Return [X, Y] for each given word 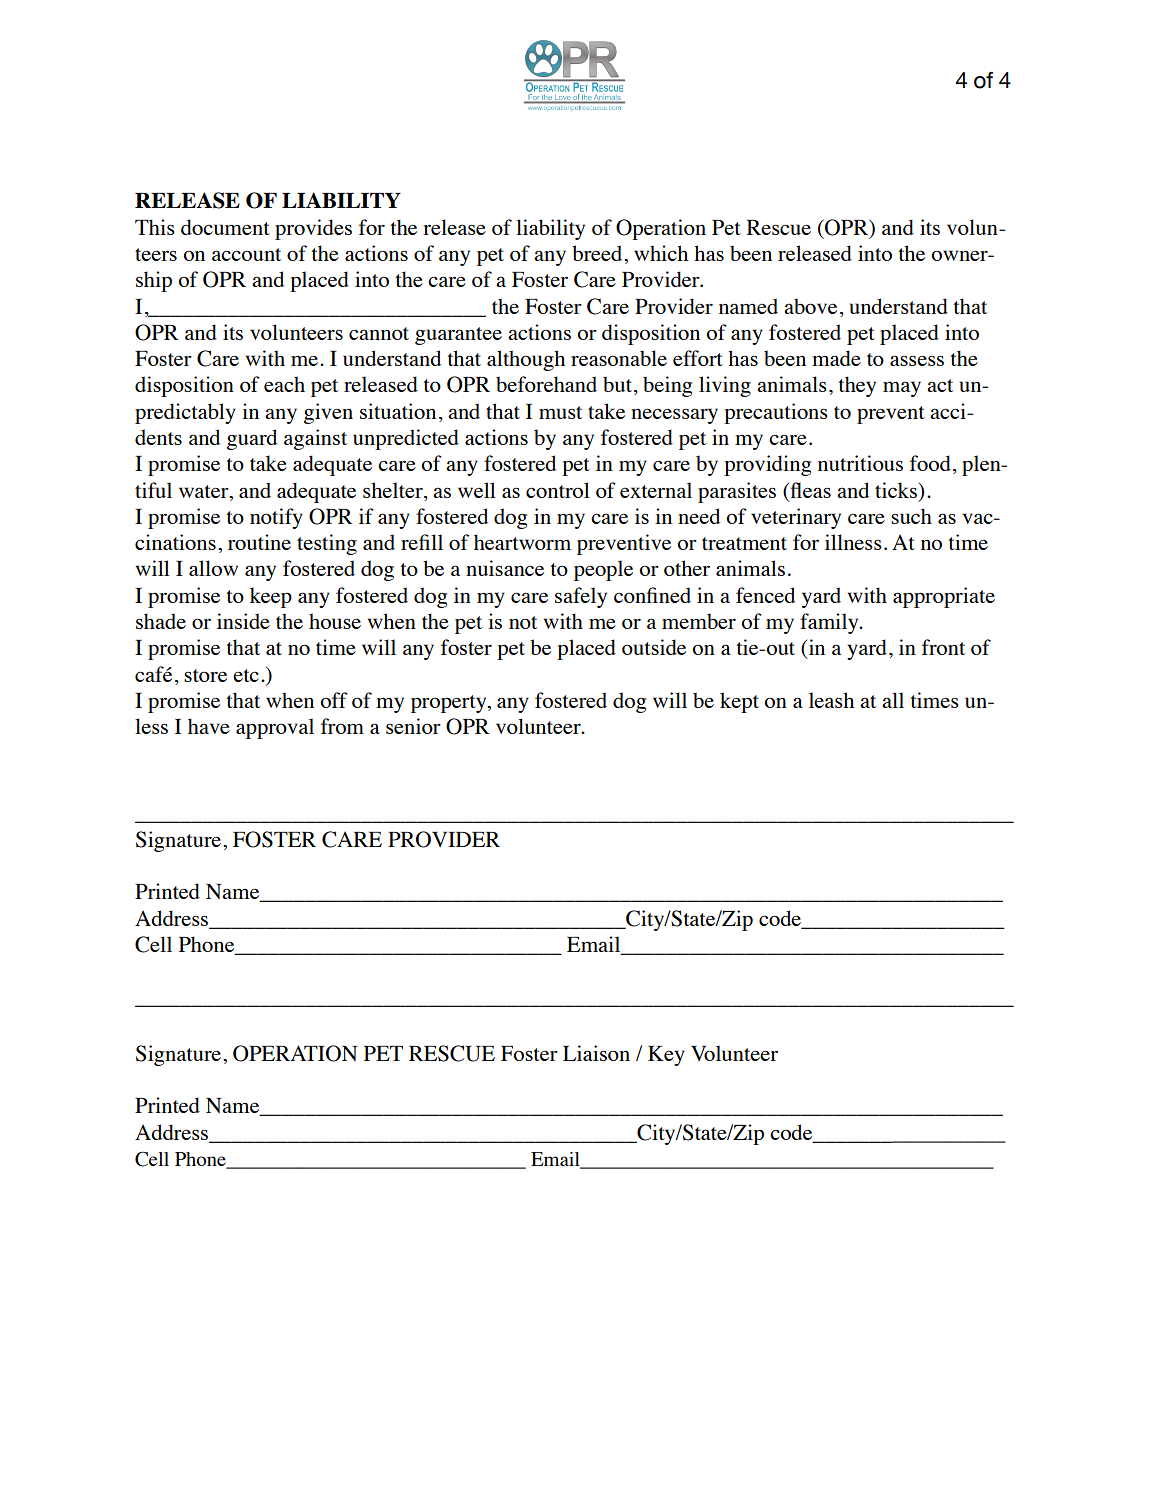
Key [666, 1056]
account [246, 254]
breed [598, 253]
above [810, 306]
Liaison [596, 1053]
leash [831, 700]
